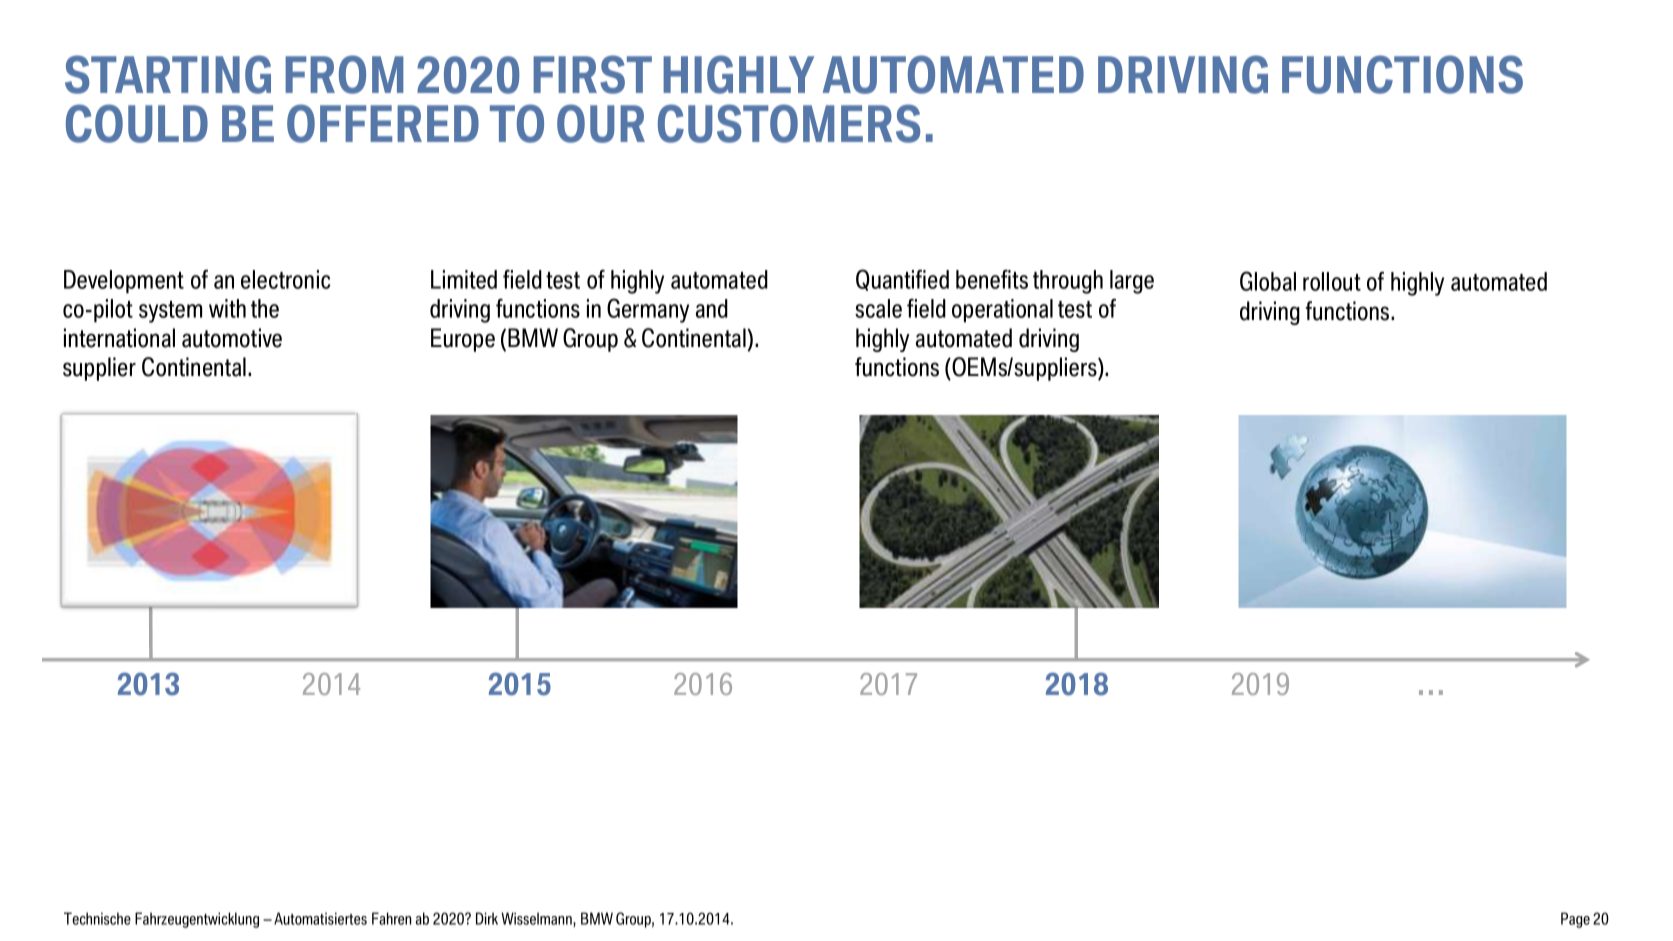 The image size is (1673, 941). Describe the element at coordinates (789, 123) in the page. I see `CUSTOMERS` at that location.
